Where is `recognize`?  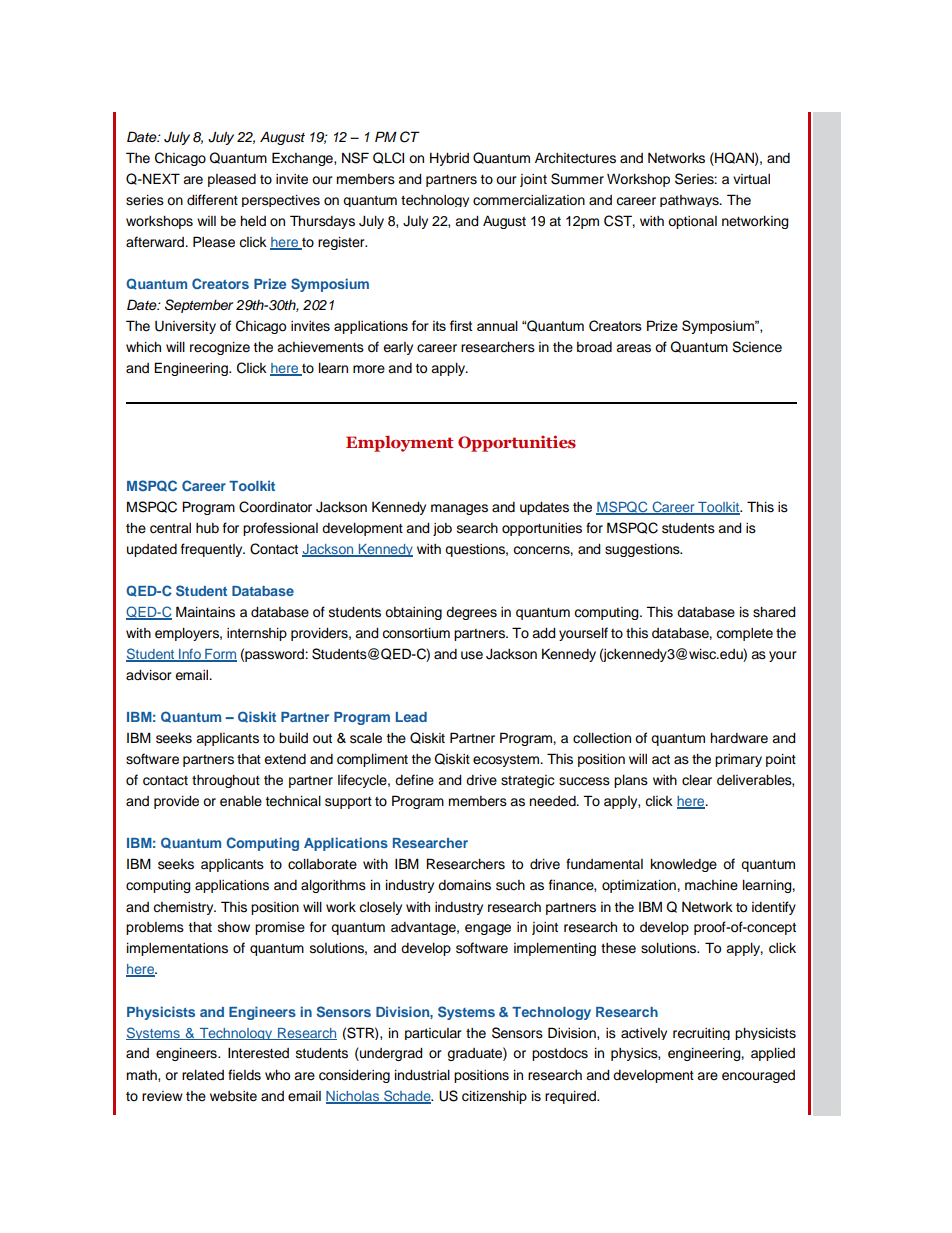
recognize is located at coordinates (220, 348).
